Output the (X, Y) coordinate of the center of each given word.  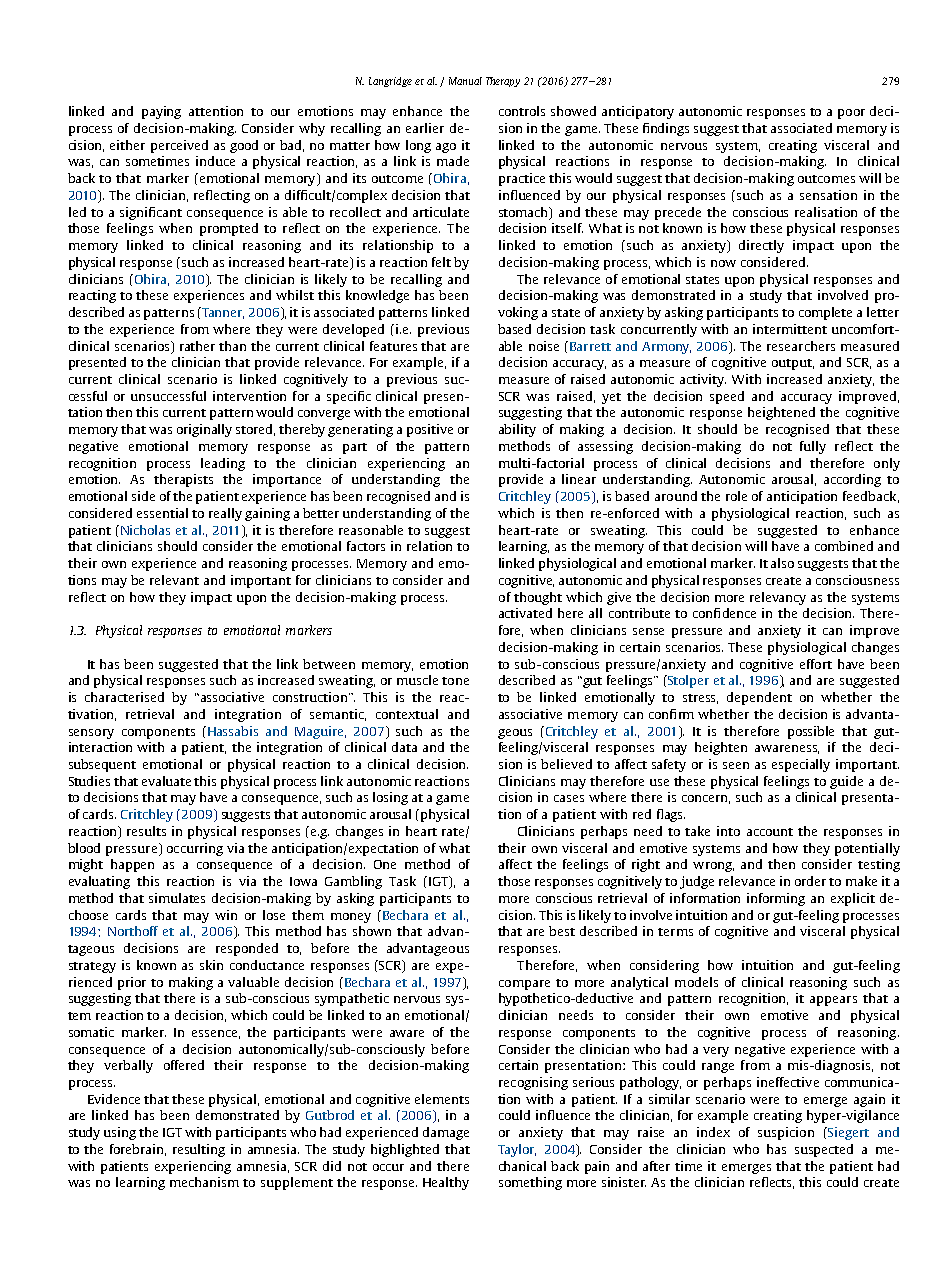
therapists (183, 480)
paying (161, 112)
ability (517, 430)
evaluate (168, 781)
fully (813, 447)
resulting (199, 1150)
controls (522, 111)
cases (569, 798)
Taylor (517, 1150)
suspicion (786, 1133)
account (770, 832)
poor (851, 114)
